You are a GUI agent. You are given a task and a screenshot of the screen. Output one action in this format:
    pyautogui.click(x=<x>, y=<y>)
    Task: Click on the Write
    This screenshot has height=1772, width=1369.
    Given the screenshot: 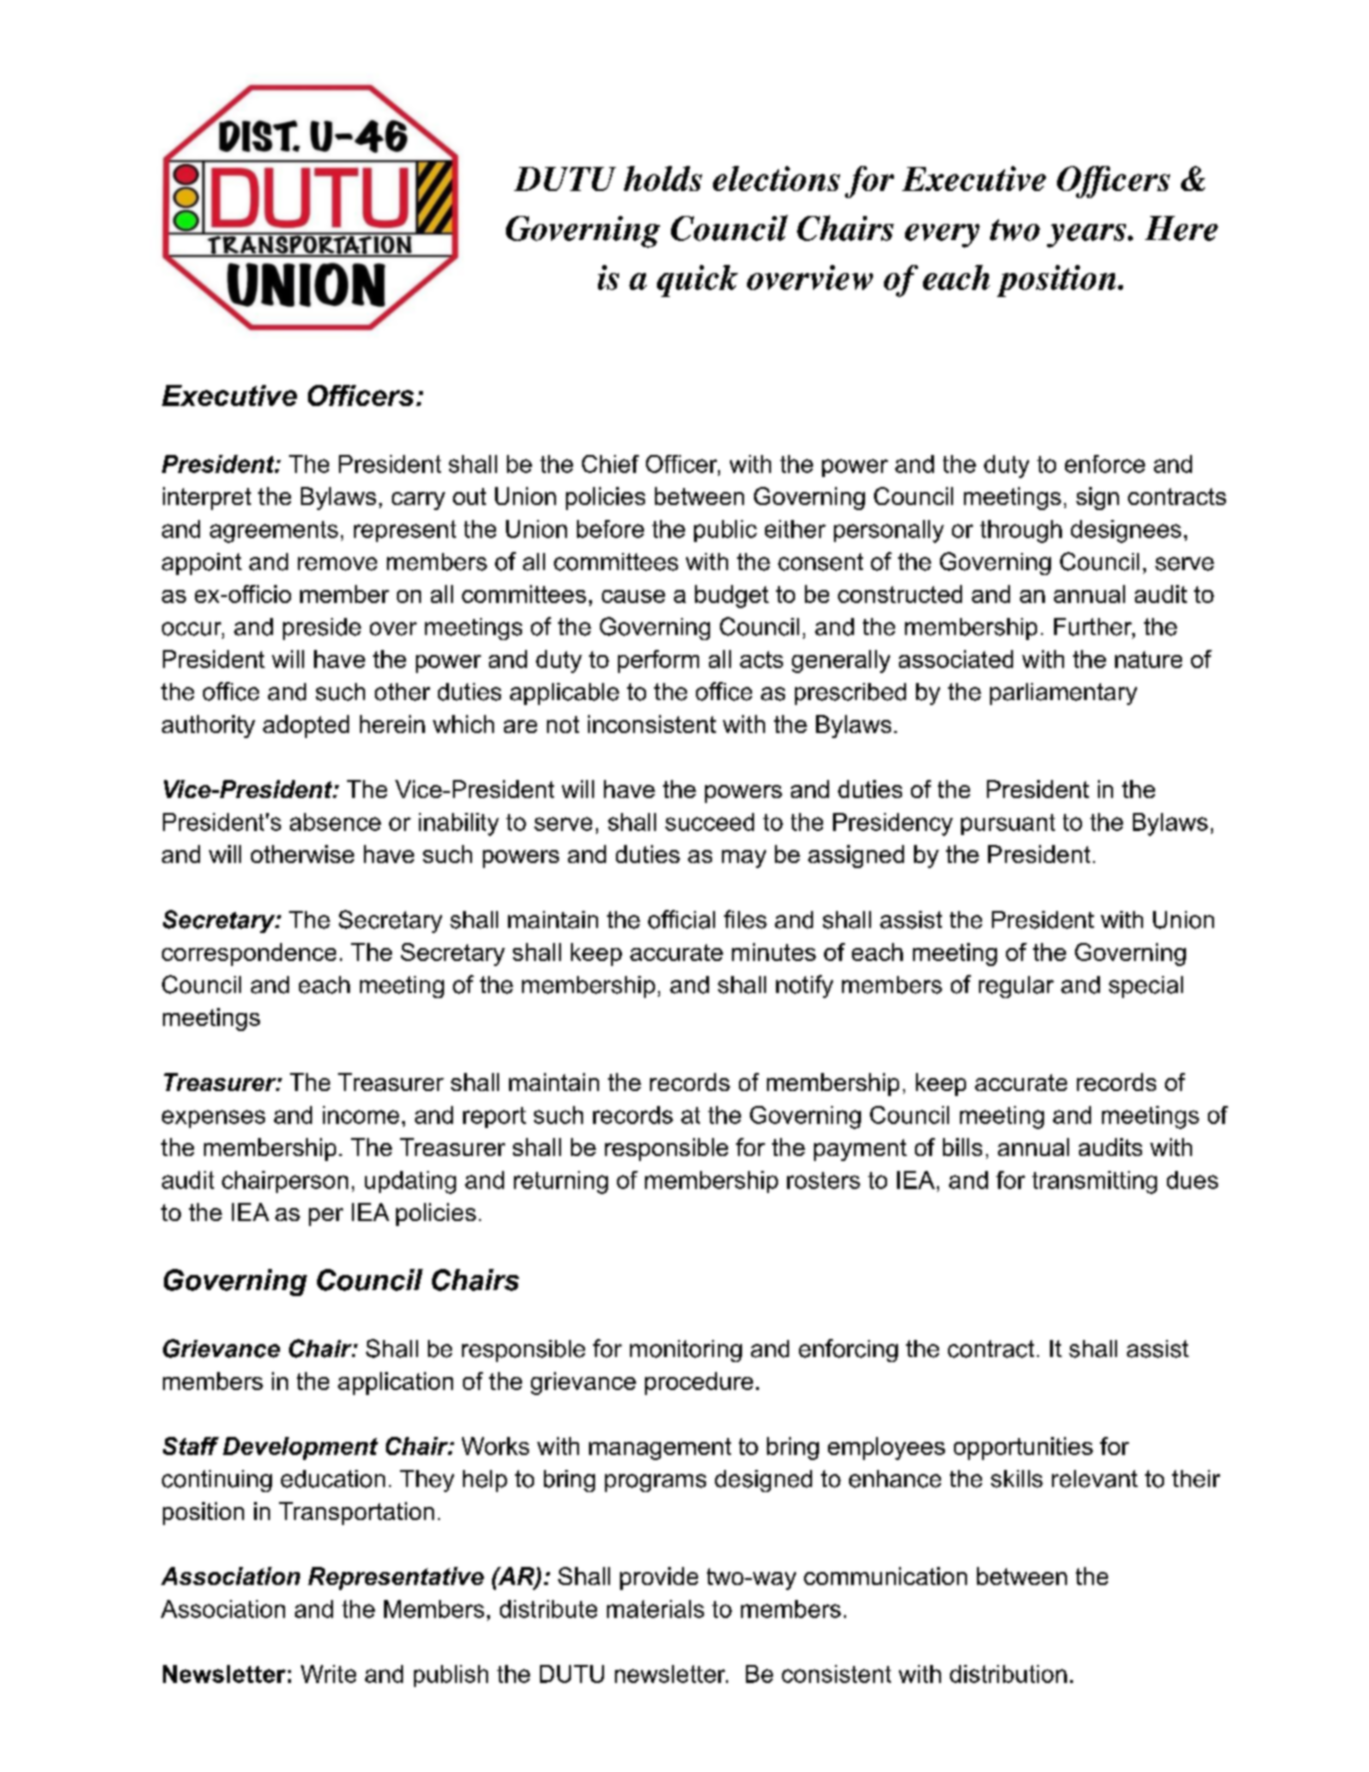 What is the action you would take?
    pyautogui.click(x=328, y=1674)
